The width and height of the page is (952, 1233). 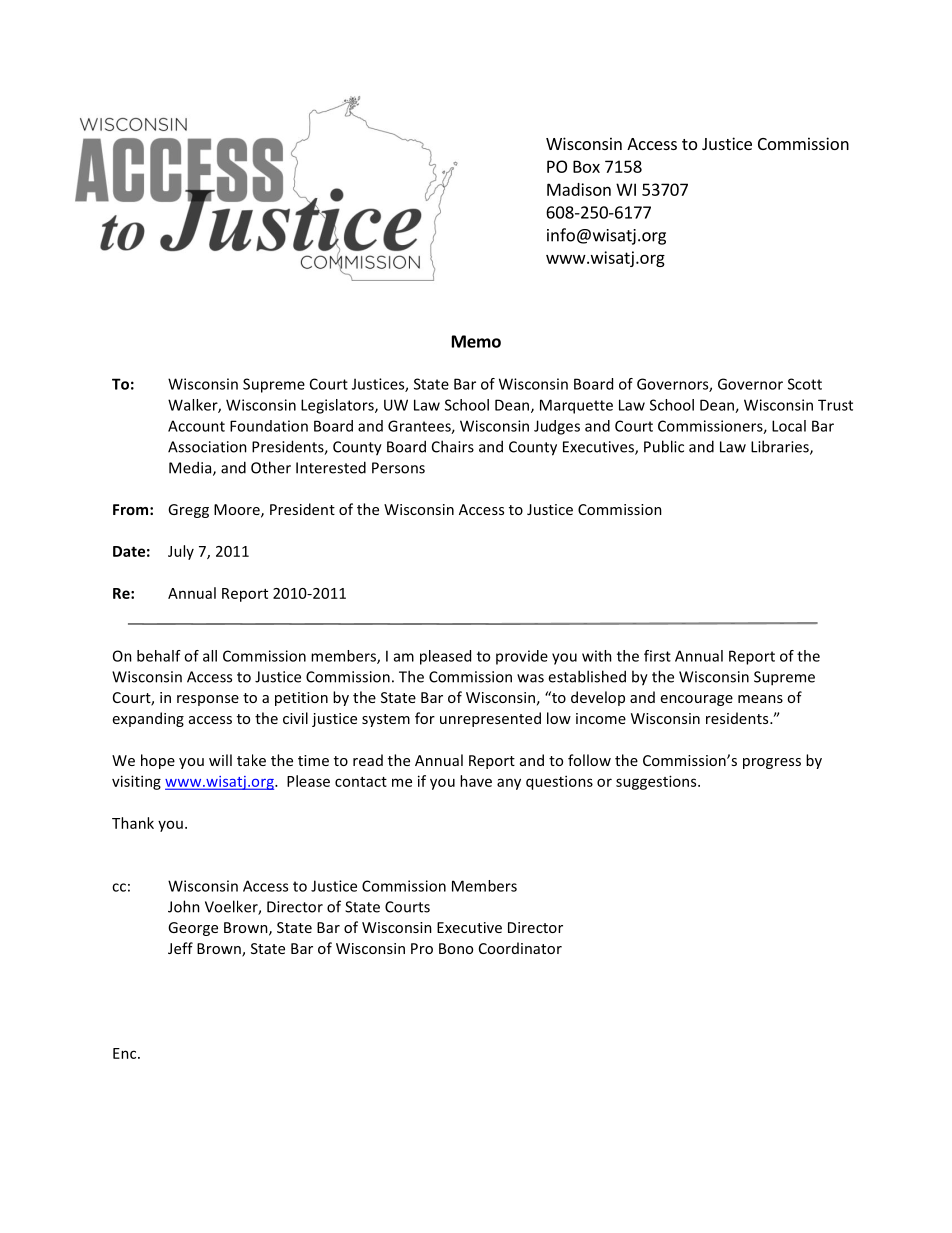 What do you see at coordinates (579, 189) in the page?
I see `Madison` at bounding box center [579, 189].
